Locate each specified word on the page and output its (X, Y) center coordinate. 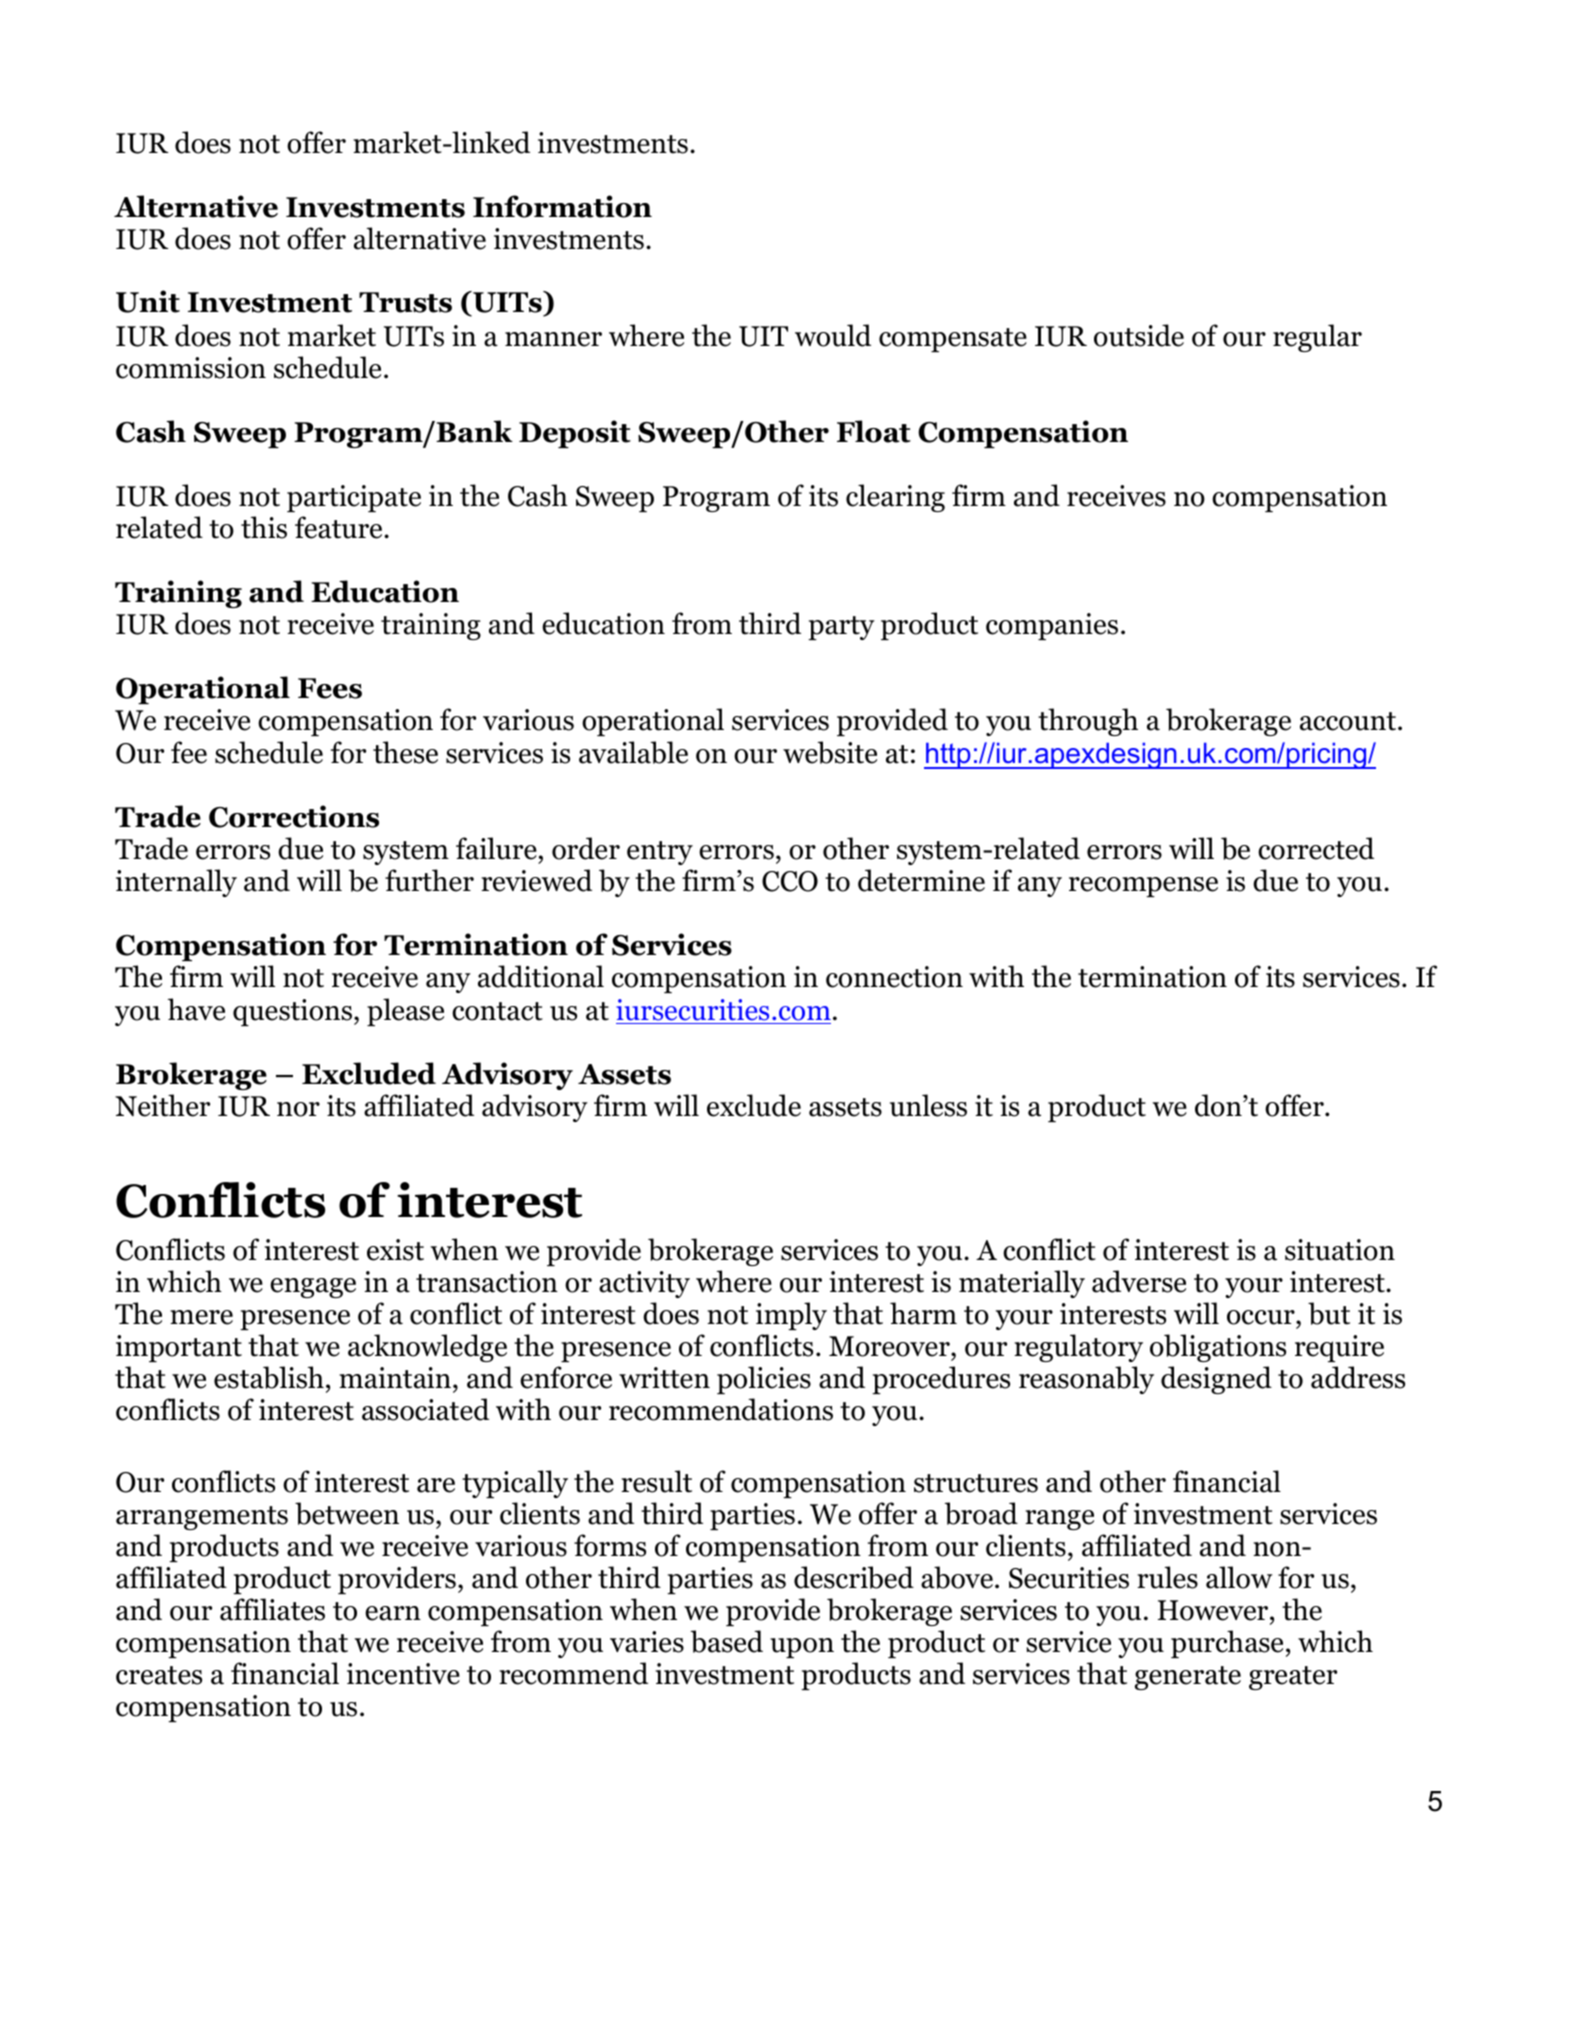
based (727, 1641)
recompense (1143, 887)
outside (1139, 335)
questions (292, 1012)
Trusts (405, 302)
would (833, 335)
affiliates (272, 1609)
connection (894, 977)
